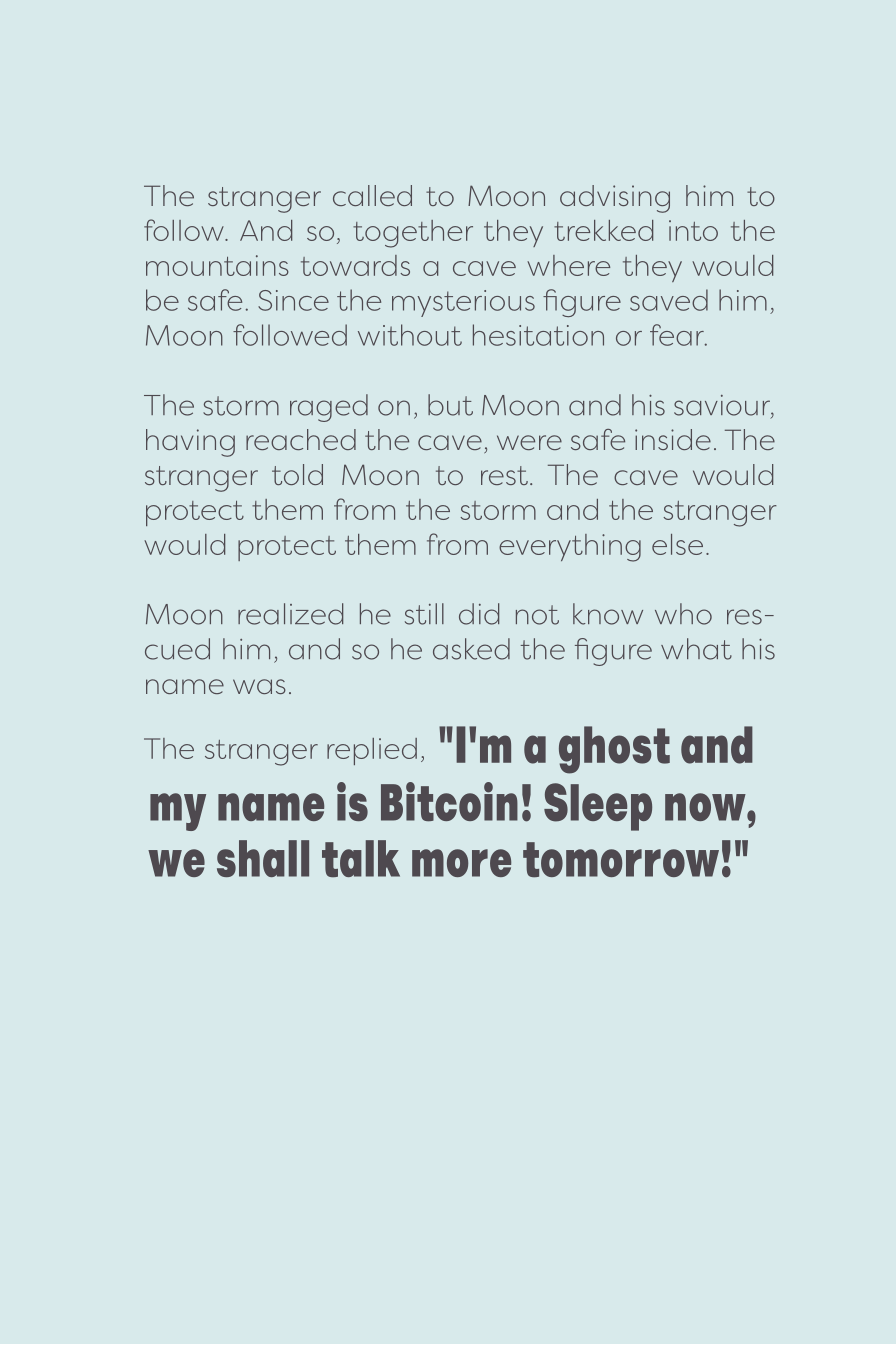 The image size is (896, 1345). Describe the element at coordinates (413, 234) in the image. I see `together` at that location.
